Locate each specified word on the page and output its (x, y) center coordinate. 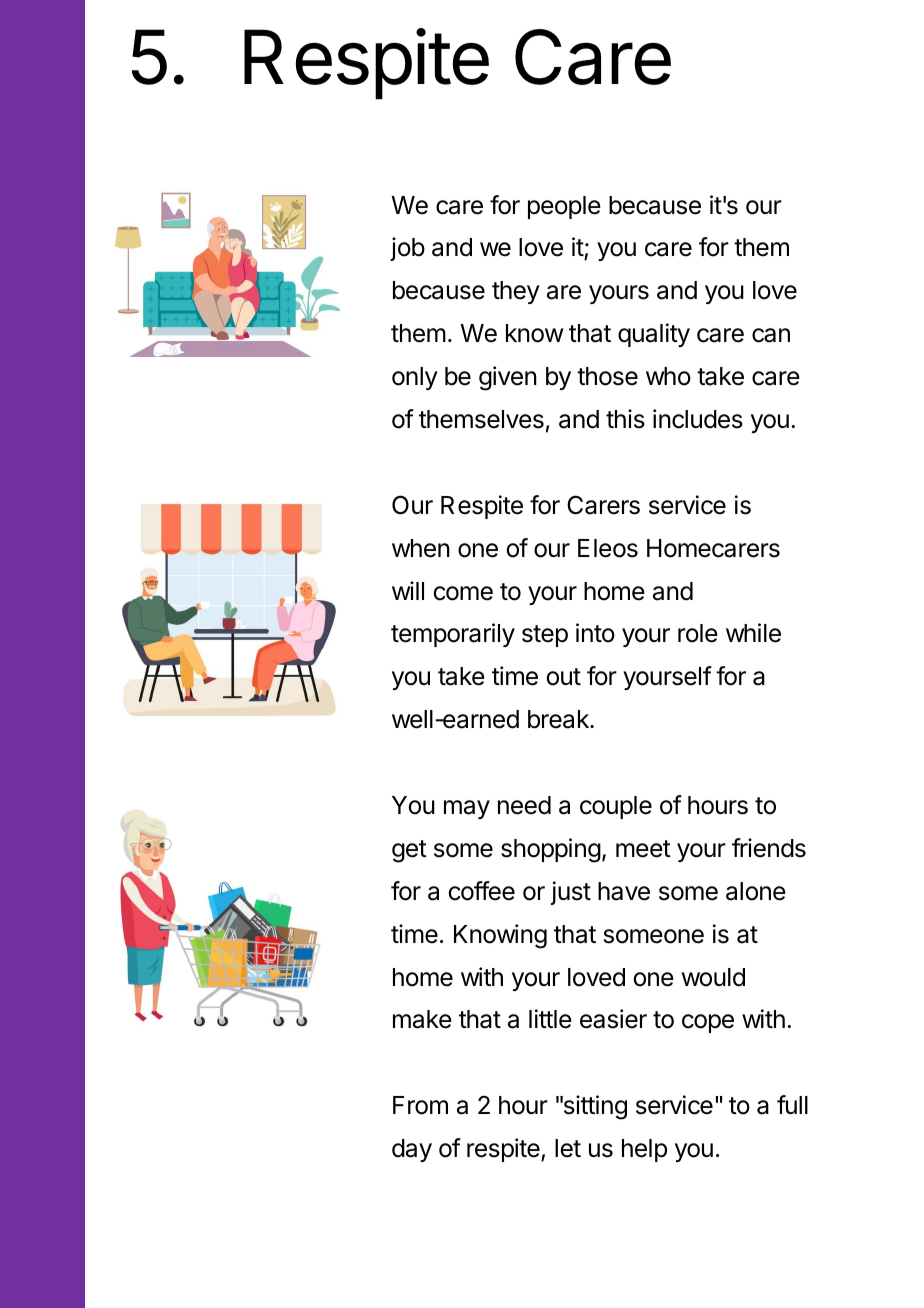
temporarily (453, 635)
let (568, 1148)
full (792, 1104)
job (407, 249)
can (771, 335)
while (753, 633)
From (420, 1105)
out (563, 677)
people (564, 207)
